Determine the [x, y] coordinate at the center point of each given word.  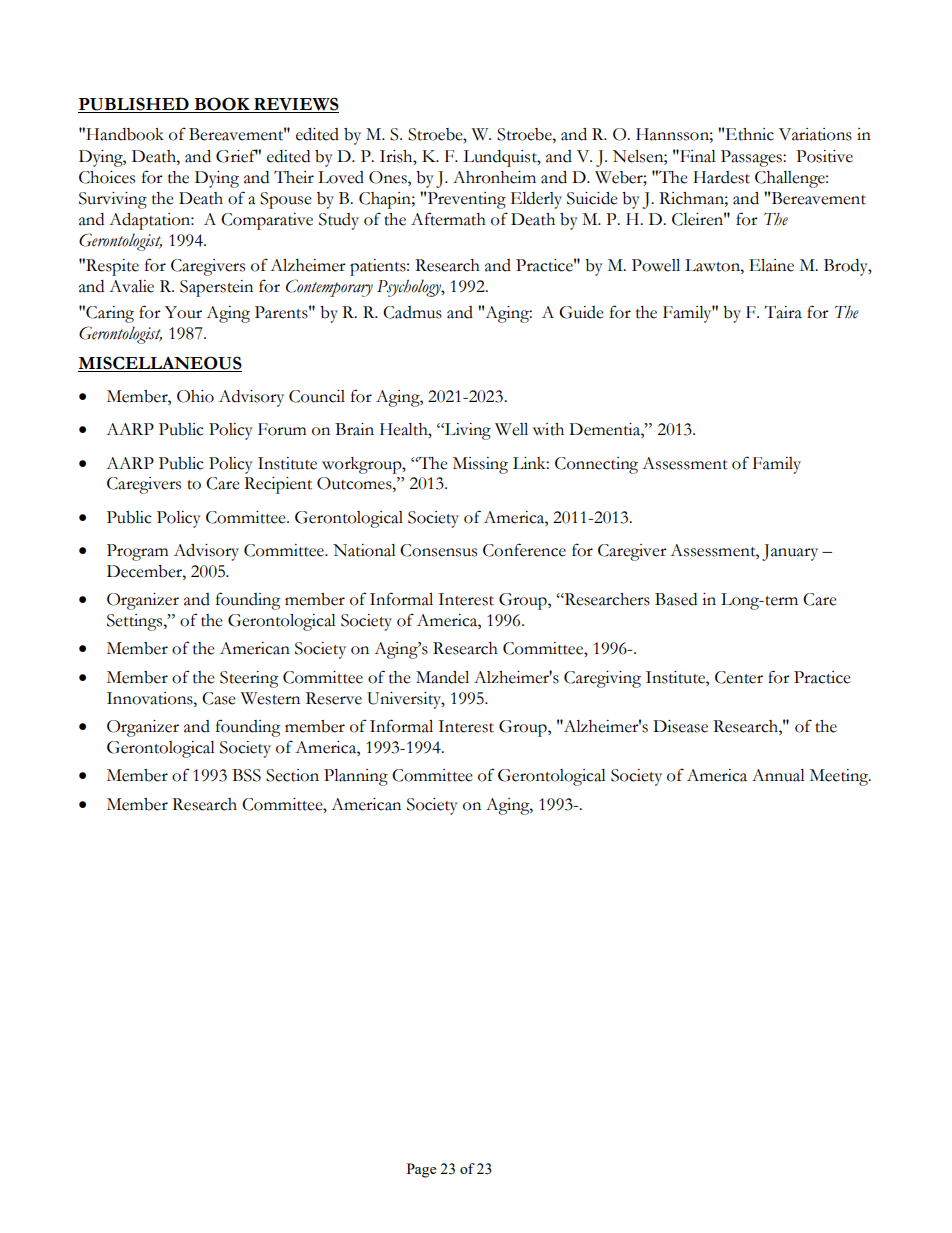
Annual [778, 775]
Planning [356, 777]
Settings [136, 622]
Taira [783, 312]
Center [739, 677]
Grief [237, 156]
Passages [752, 158]
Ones [389, 177]
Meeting [840, 777]
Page [421, 1170]
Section [292, 775]
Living [467, 431]
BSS [246, 775]
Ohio [195, 396]
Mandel [442, 677]
